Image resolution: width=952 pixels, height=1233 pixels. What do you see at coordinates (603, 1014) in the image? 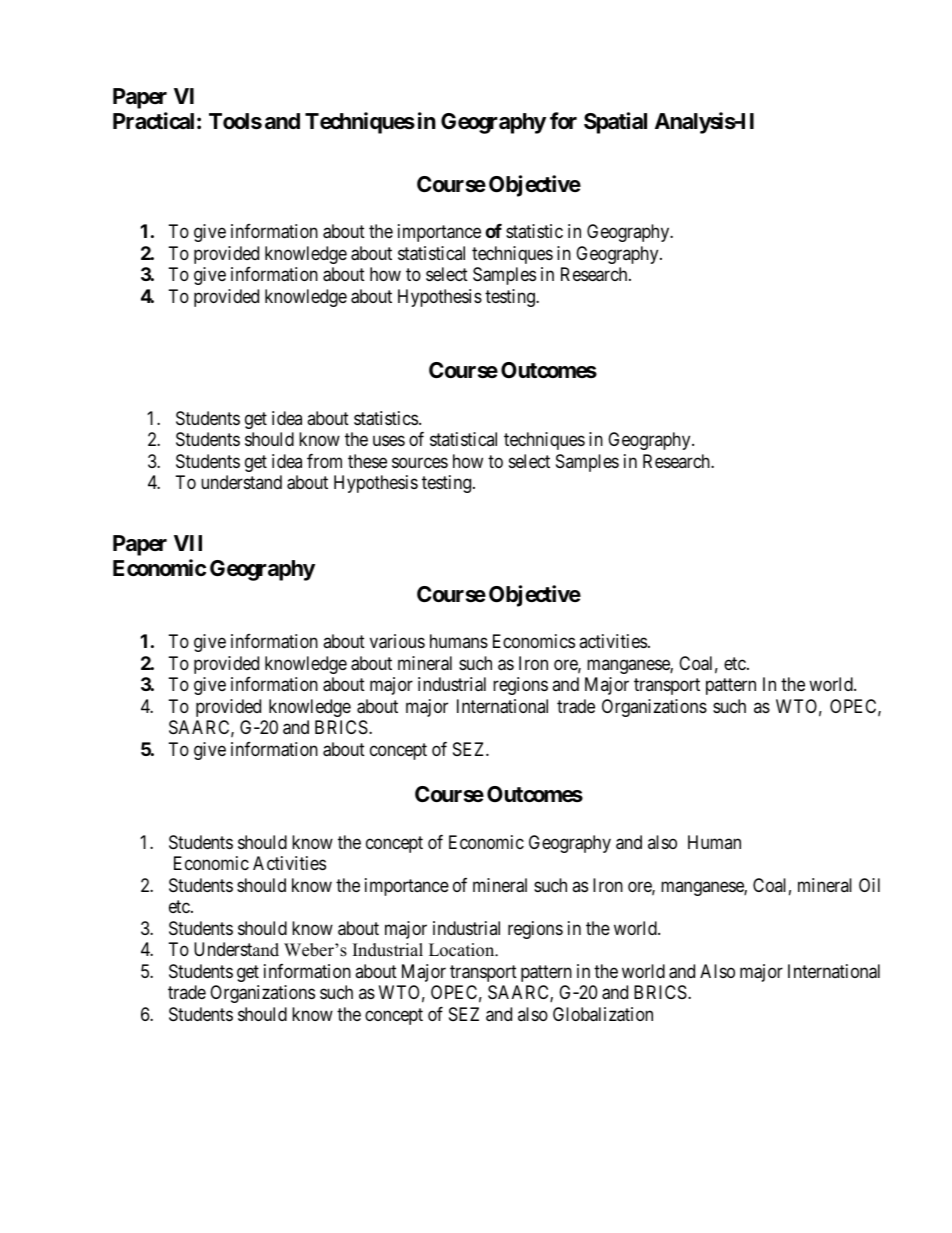
I see `Globalization` at bounding box center [603, 1014].
